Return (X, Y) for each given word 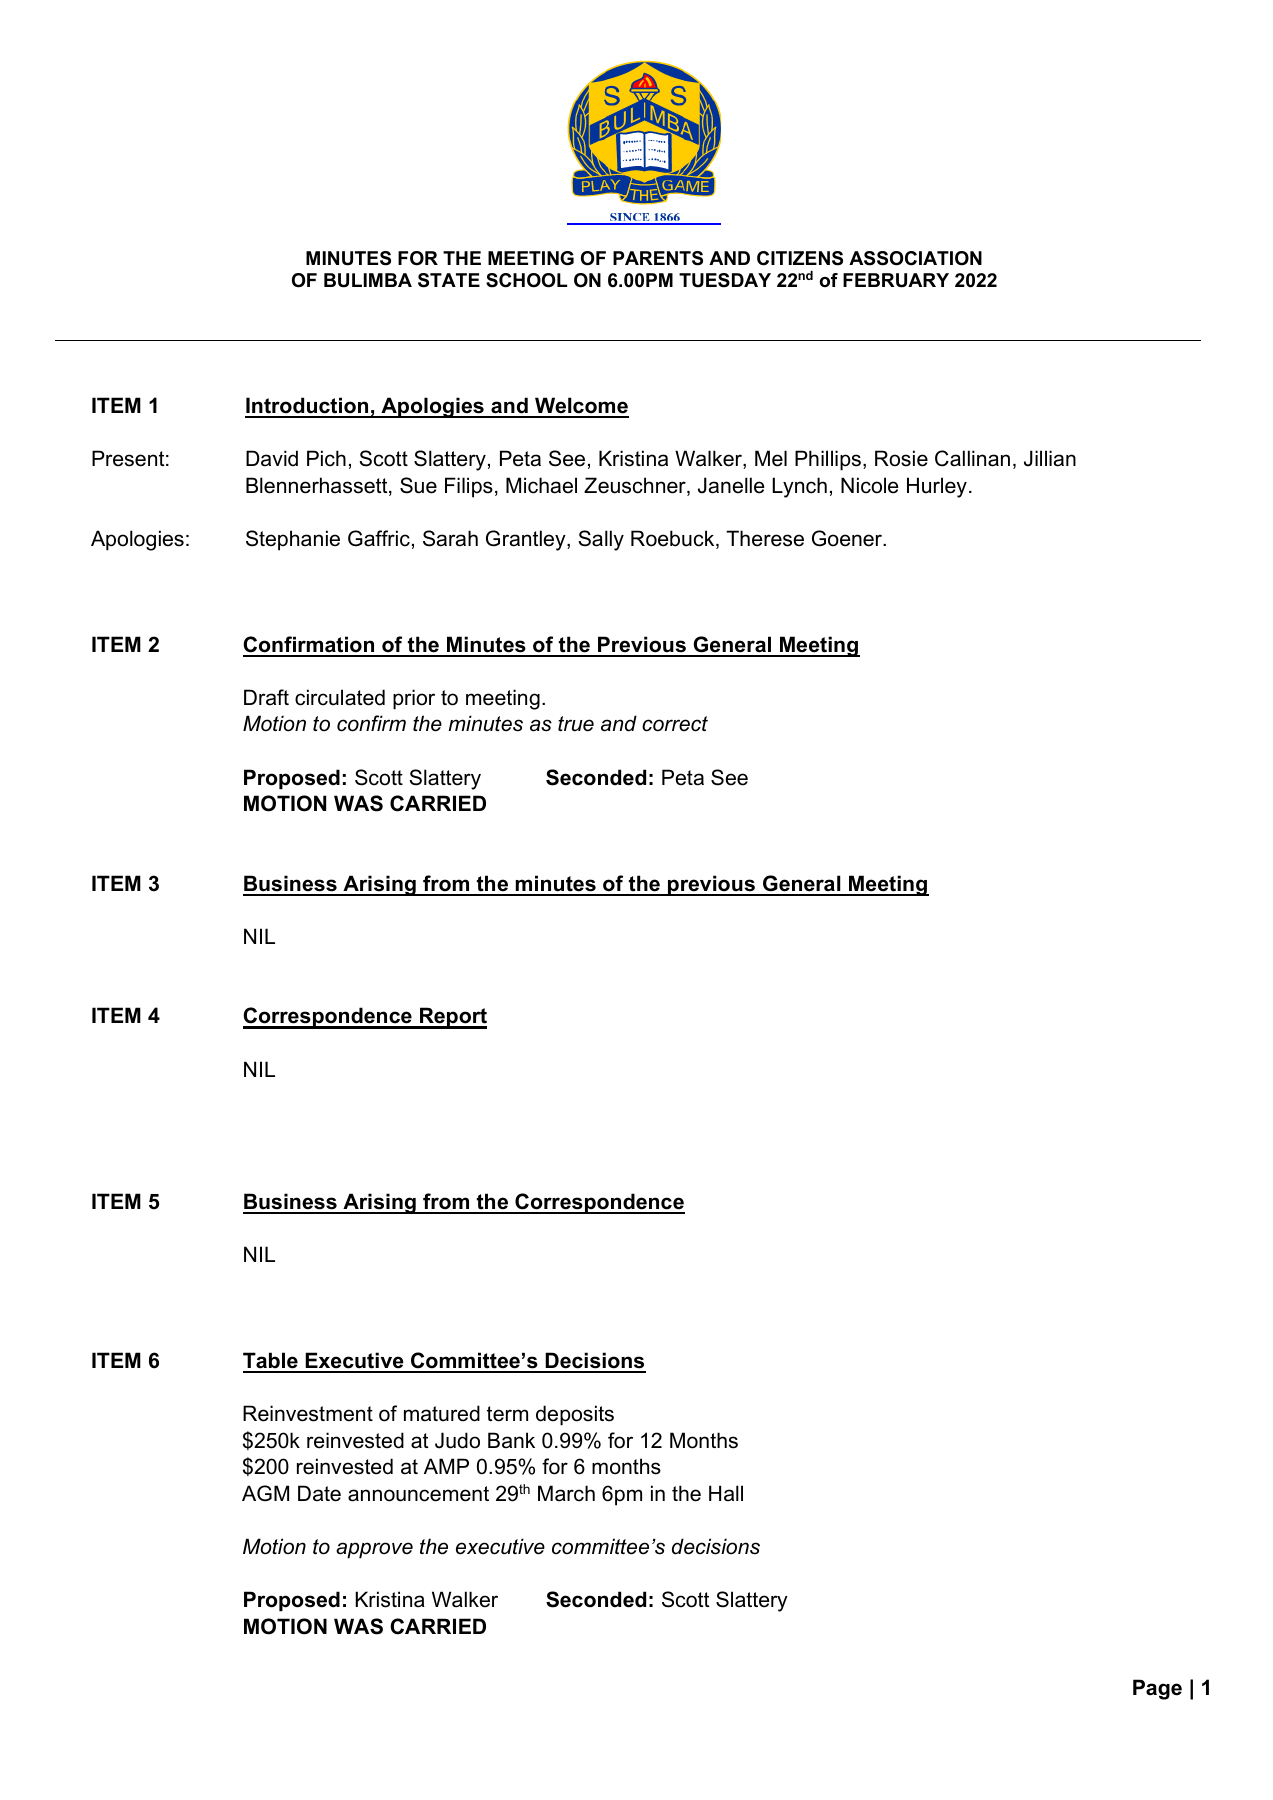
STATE (449, 280)
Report (452, 1018)
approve (374, 1550)
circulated (340, 697)
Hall (726, 1493)
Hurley (937, 487)
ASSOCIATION (915, 258)
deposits (575, 1415)
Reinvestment (308, 1413)
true (576, 724)
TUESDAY (725, 280)
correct (675, 724)
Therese (765, 538)
